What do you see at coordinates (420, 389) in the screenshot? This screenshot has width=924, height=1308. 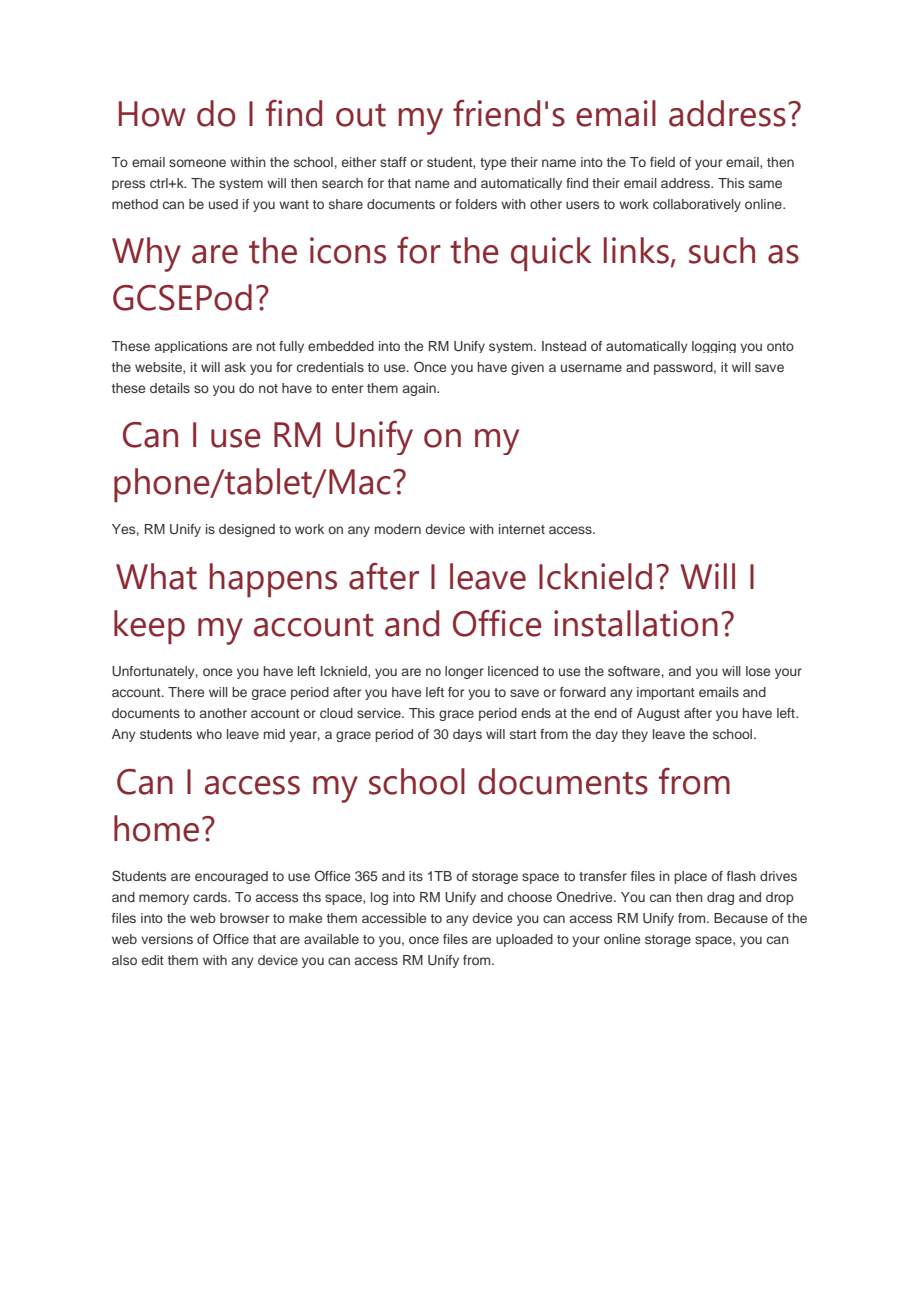 I see `again` at bounding box center [420, 389].
